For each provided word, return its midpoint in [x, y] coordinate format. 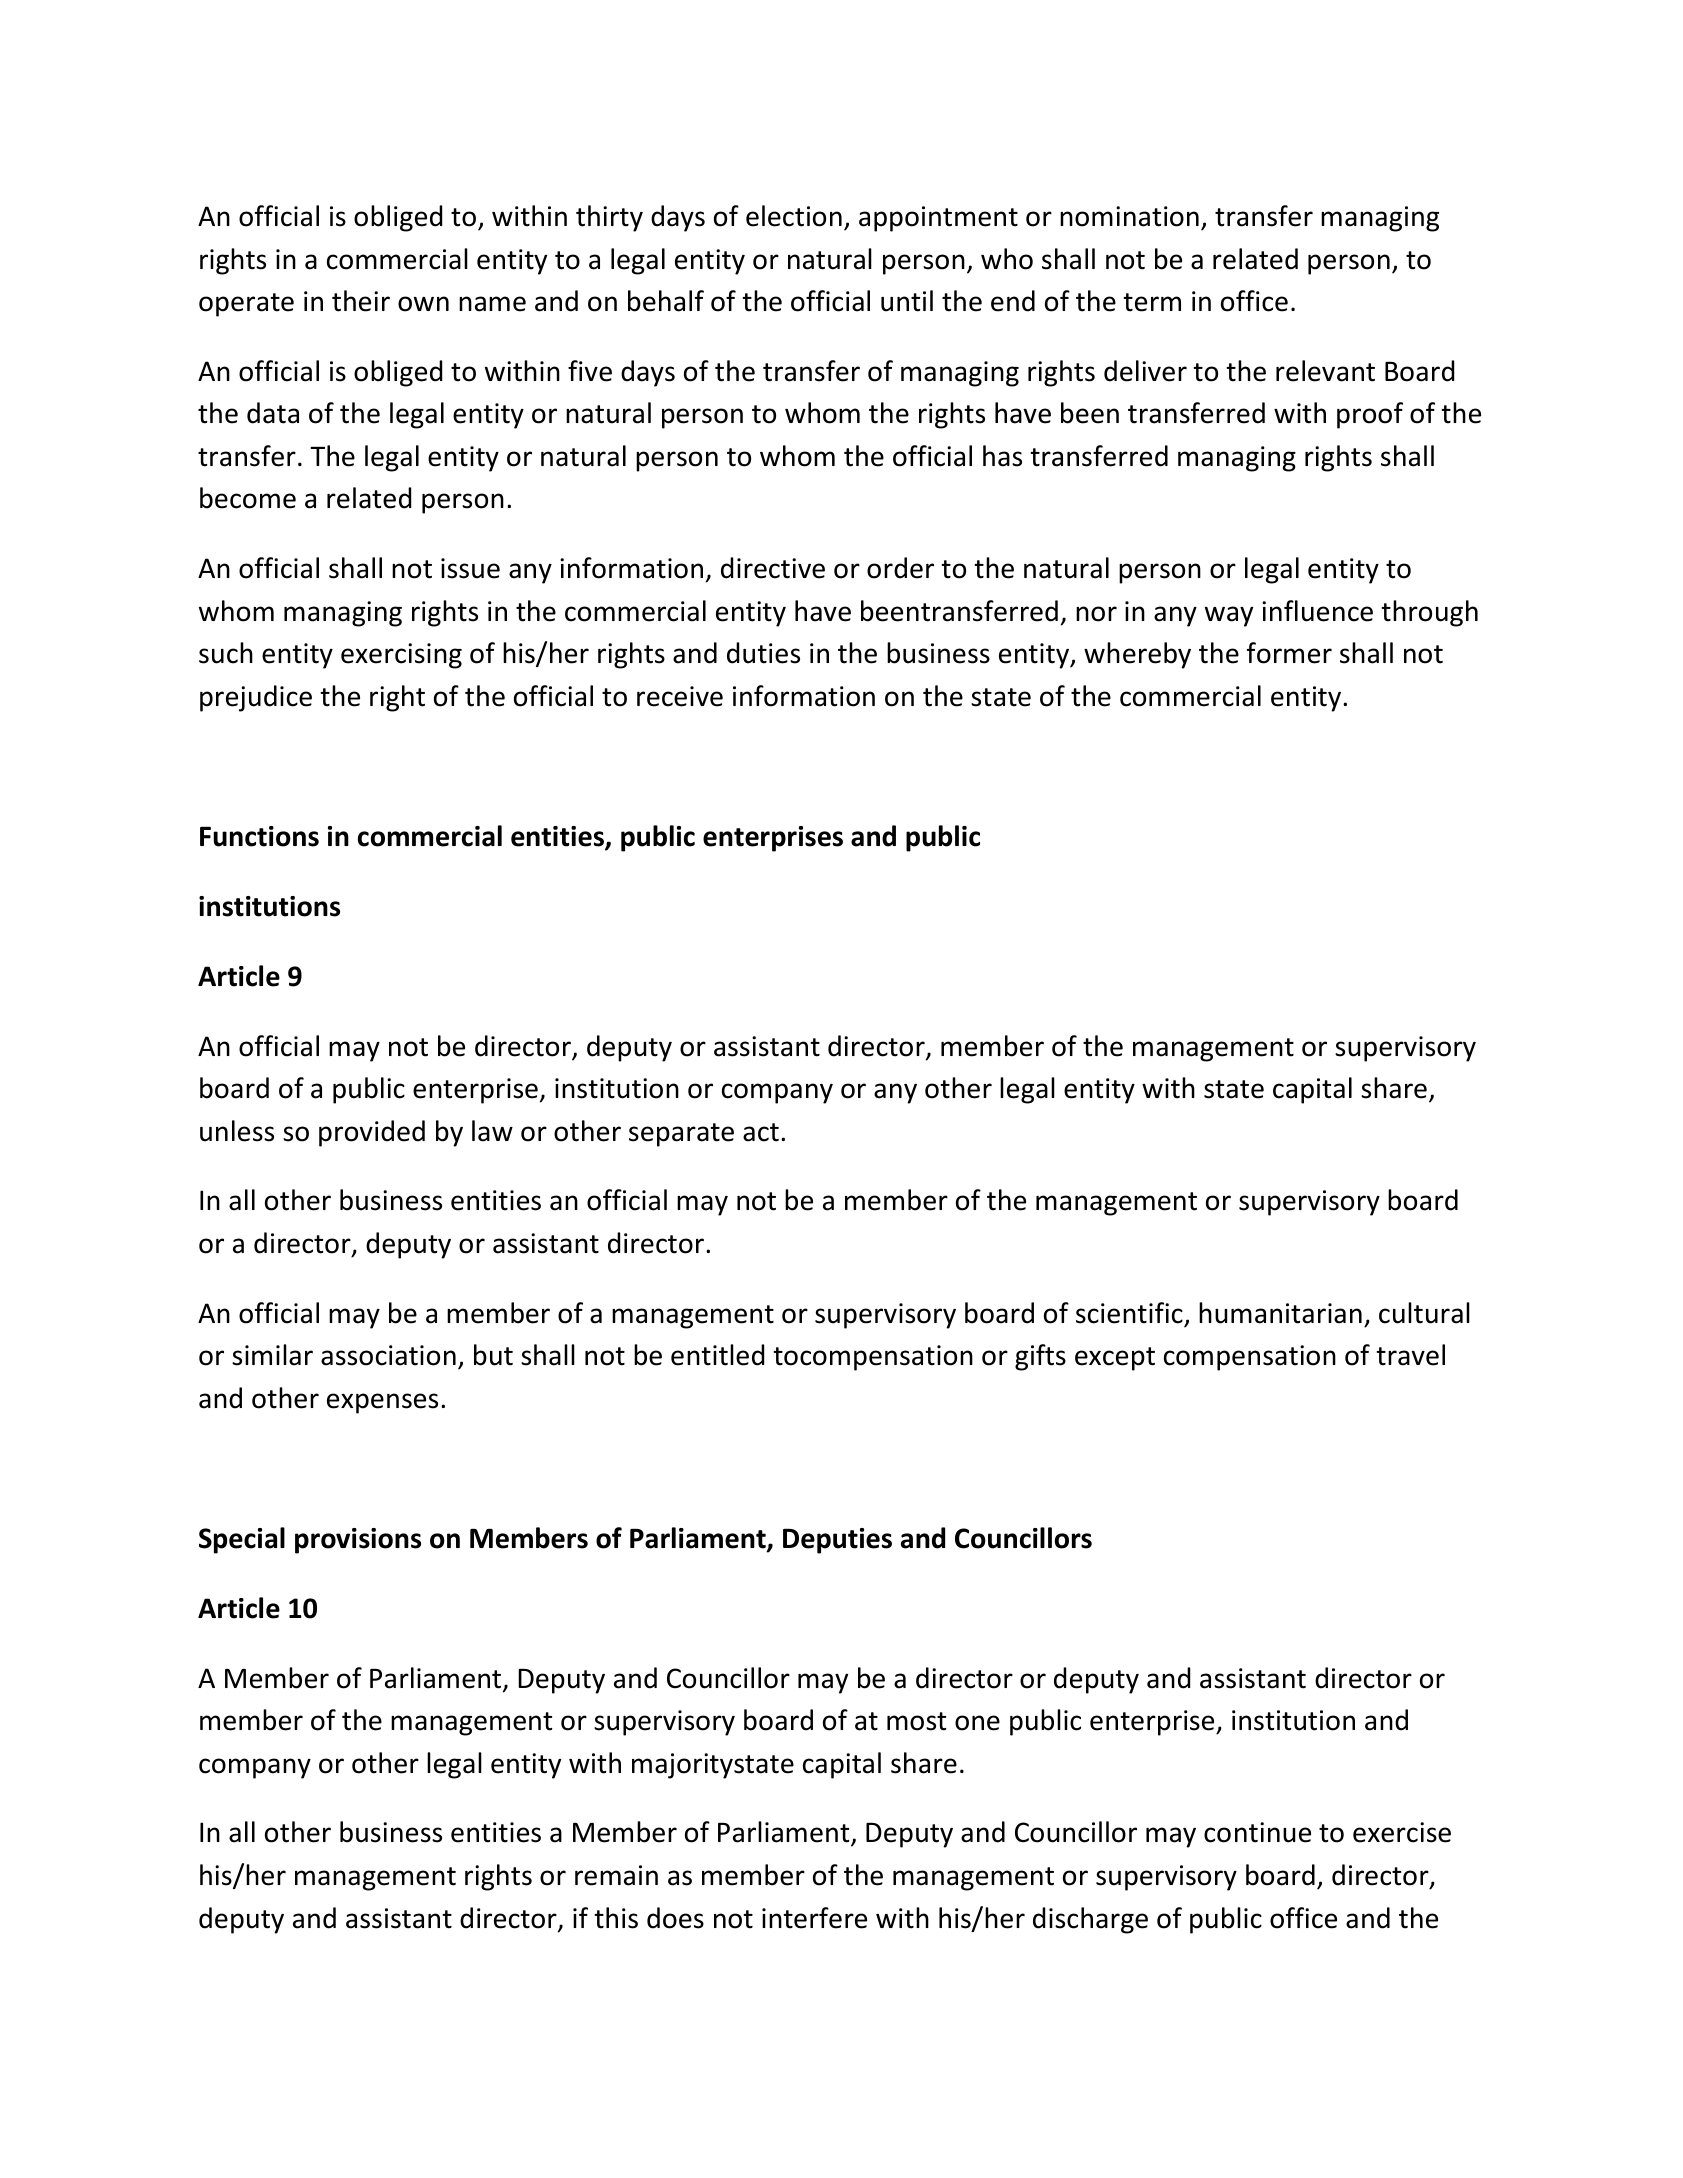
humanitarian [1280, 1313]
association [388, 1355]
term [1152, 302]
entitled [717, 1355]
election [794, 216]
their [361, 301]
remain [616, 1875]
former [1289, 653]
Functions [259, 836]
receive [680, 696]
